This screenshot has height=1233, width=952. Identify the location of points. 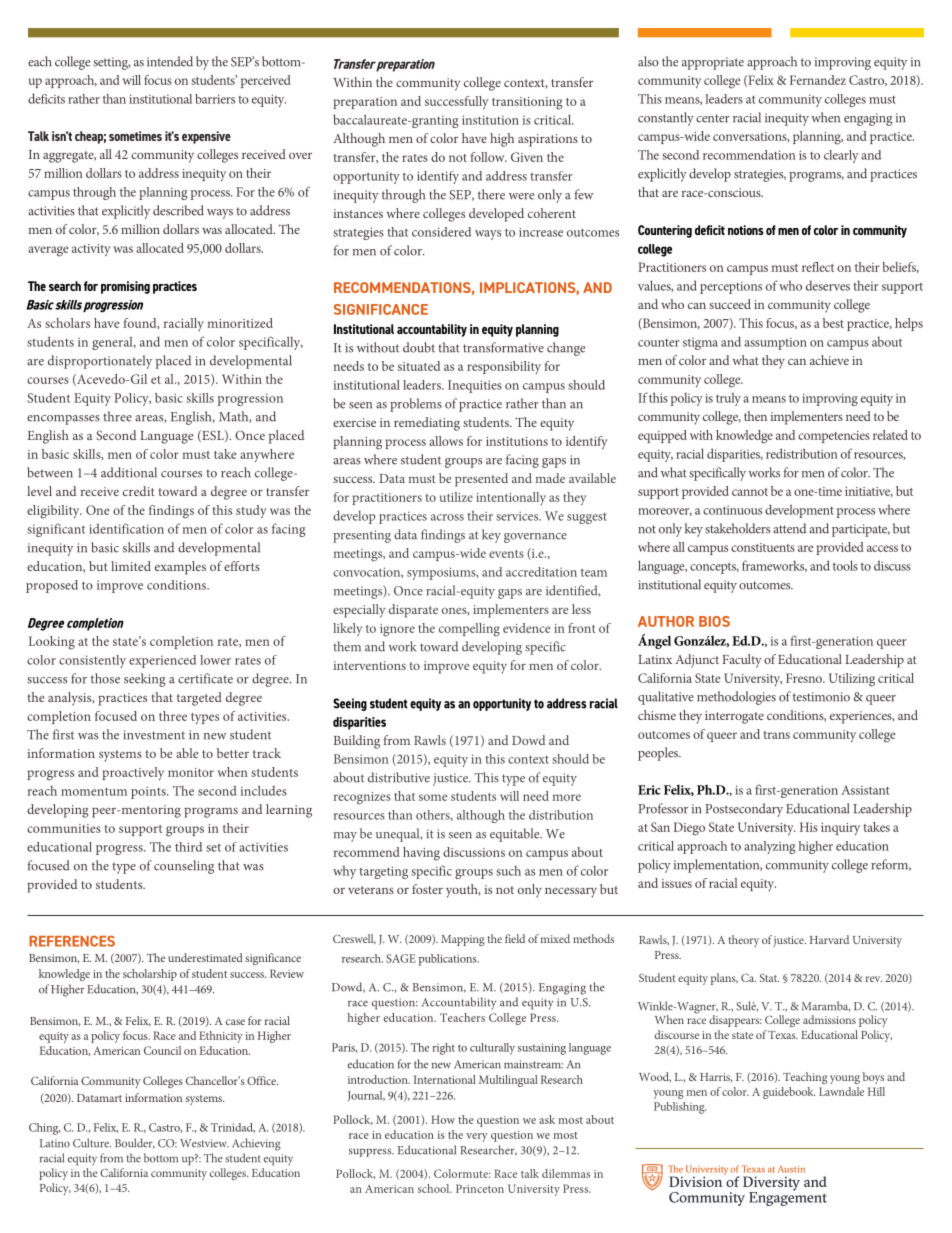
(149, 792).
